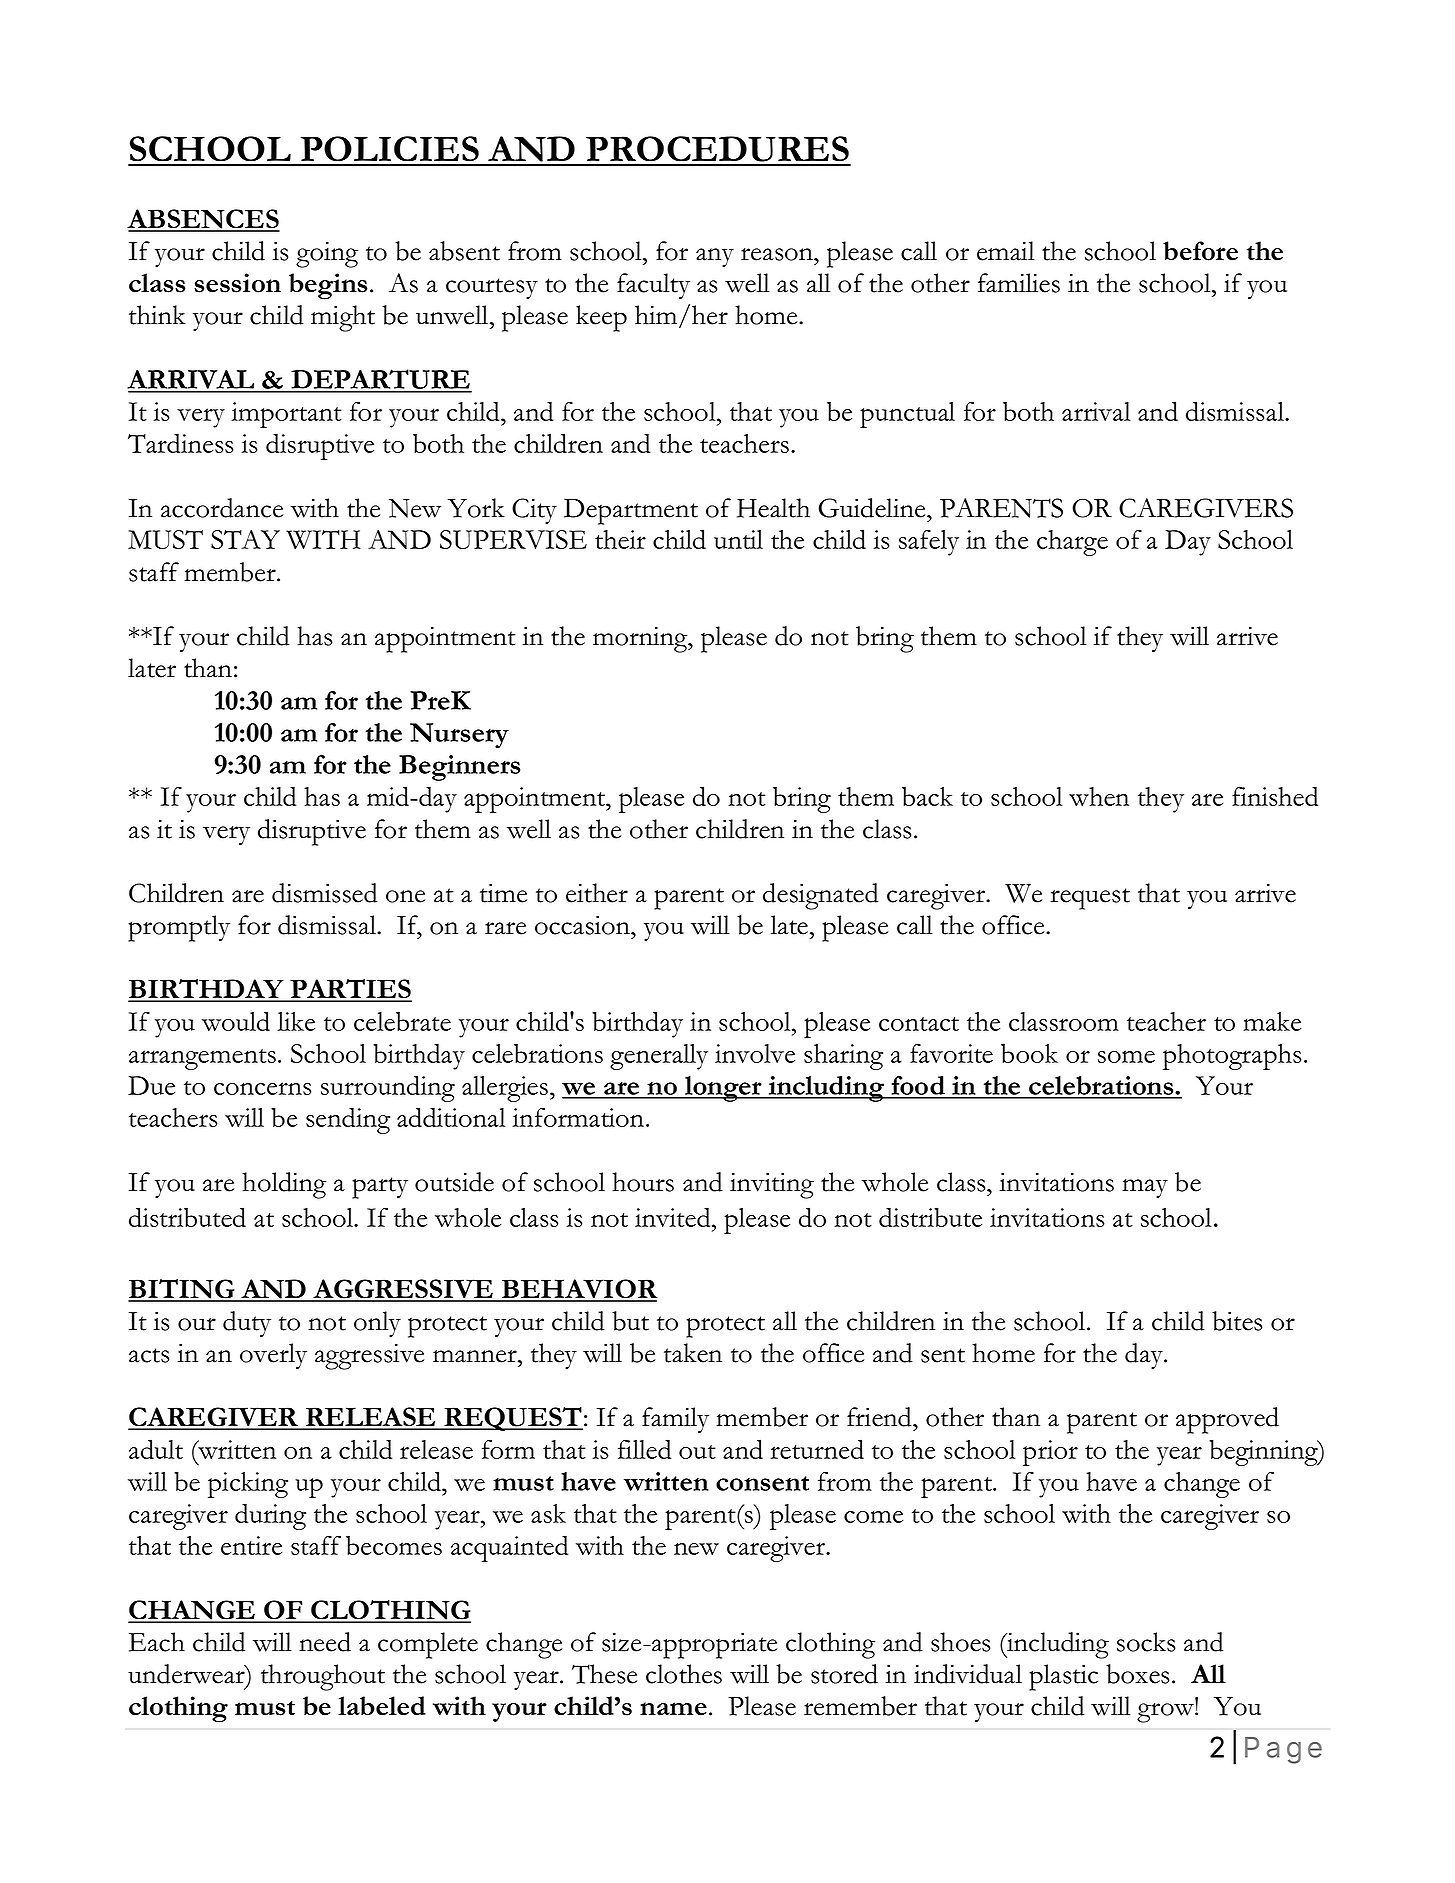  What do you see at coordinates (1137, 1674) in the screenshot?
I see `boxes` at bounding box center [1137, 1674].
